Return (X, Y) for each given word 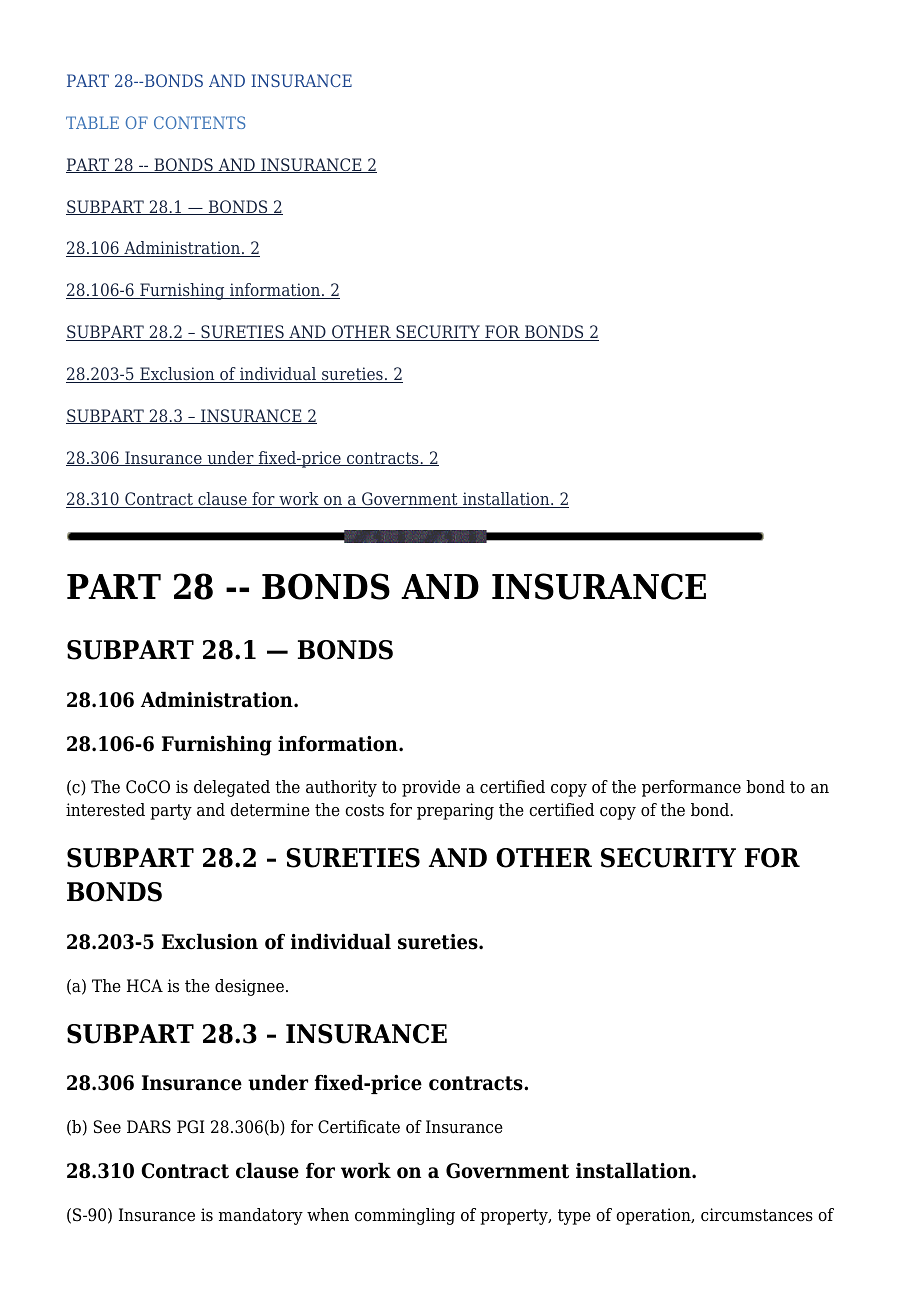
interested (105, 810)
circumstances (757, 1215)
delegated (232, 788)
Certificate (359, 1127)
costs (364, 810)
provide (431, 788)
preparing (455, 811)
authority (341, 788)
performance (691, 788)
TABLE (92, 122)
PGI (191, 1127)
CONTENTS (199, 122)
